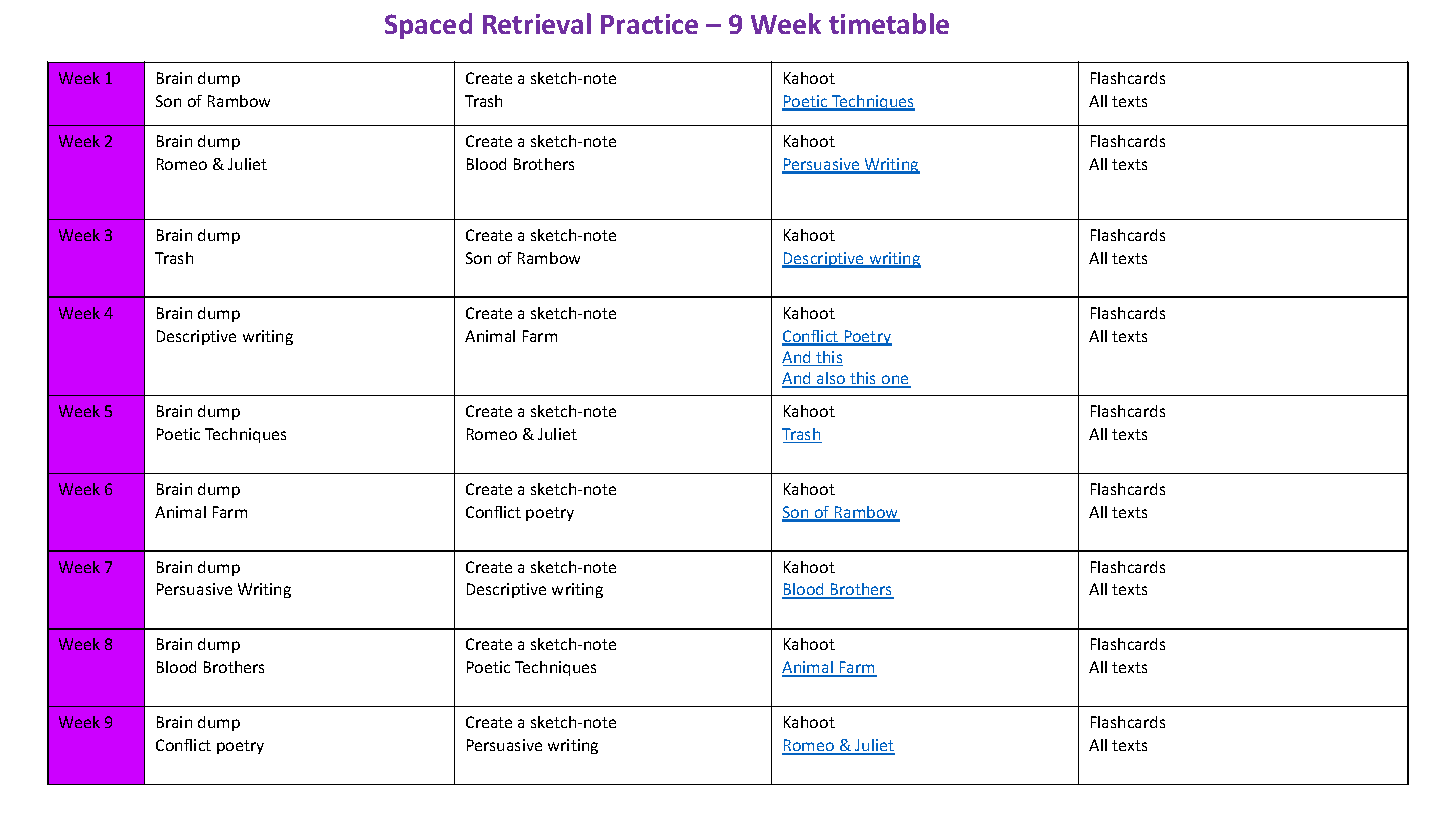 This image has width=1456, height=819. I want to click on timetable, so click(889, 23).
